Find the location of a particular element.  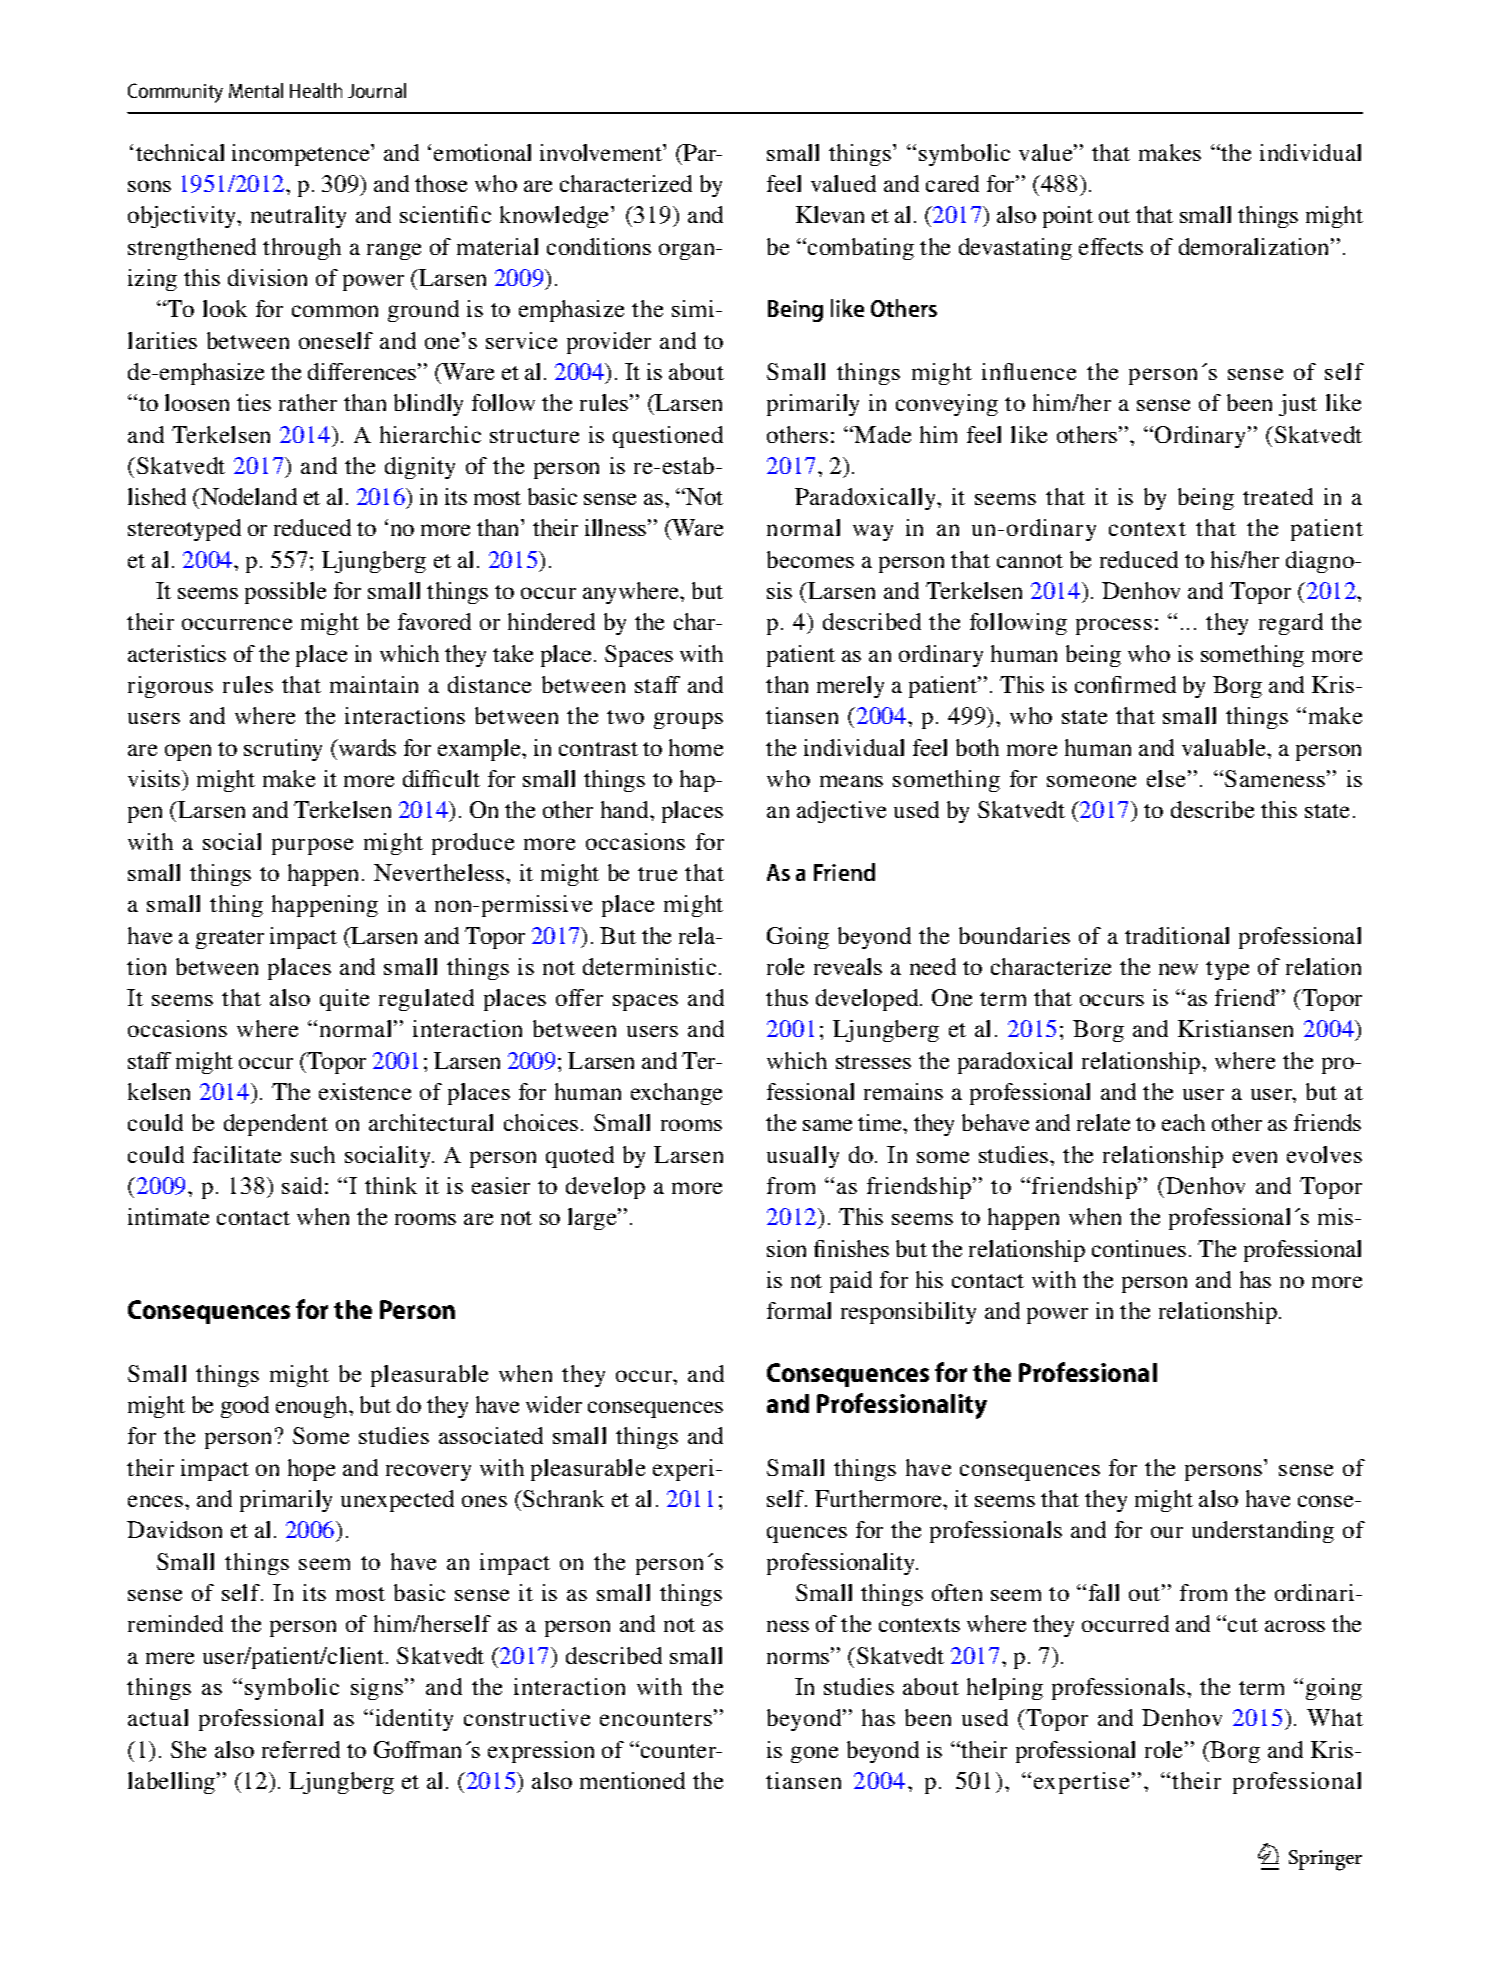

referred is located at coordinates (301, 1749).
